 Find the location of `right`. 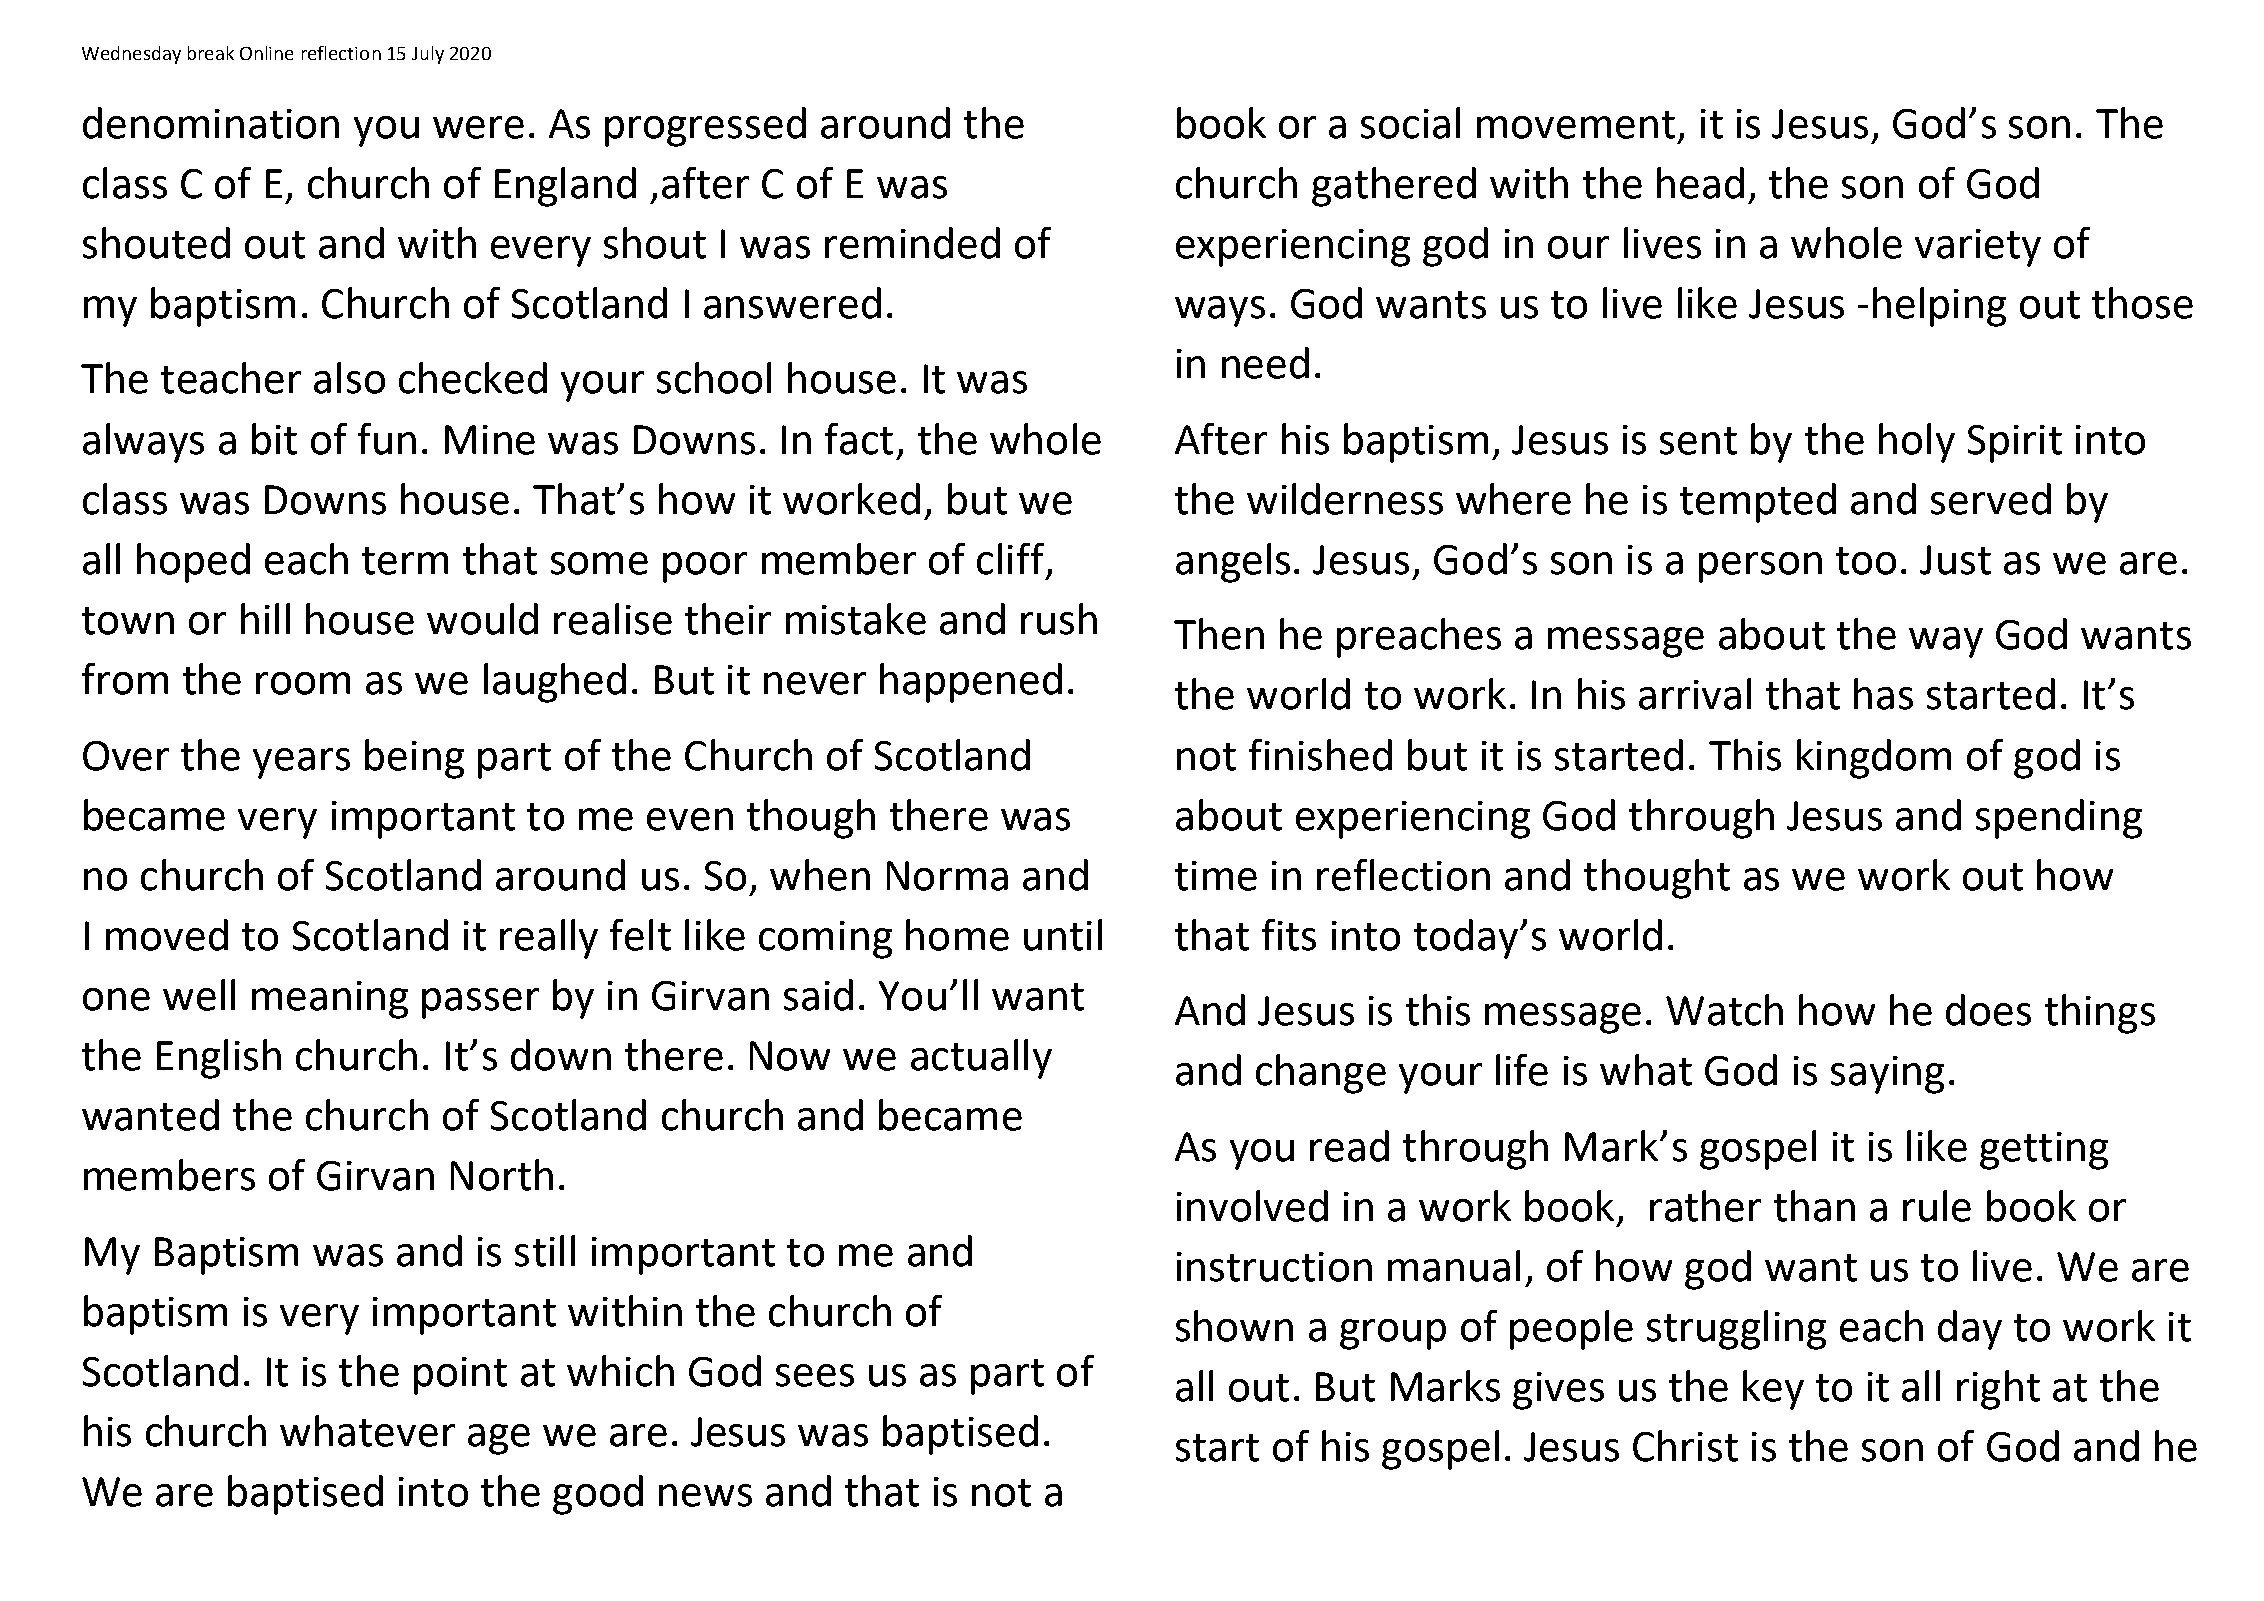

right is located at coordinates (1998, 1390).
